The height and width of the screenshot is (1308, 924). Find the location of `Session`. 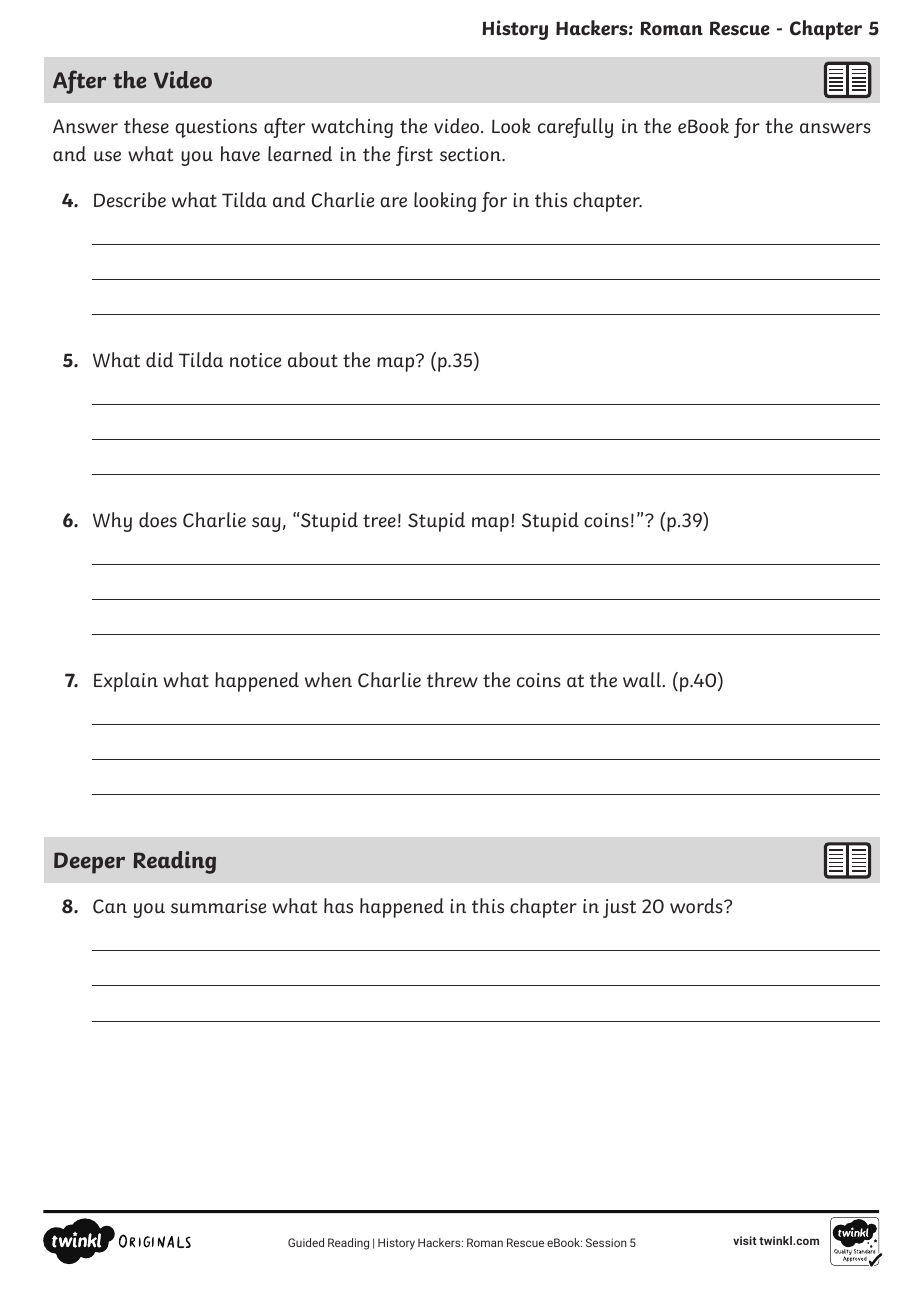

Session is located at coordinates (606, 1242).
